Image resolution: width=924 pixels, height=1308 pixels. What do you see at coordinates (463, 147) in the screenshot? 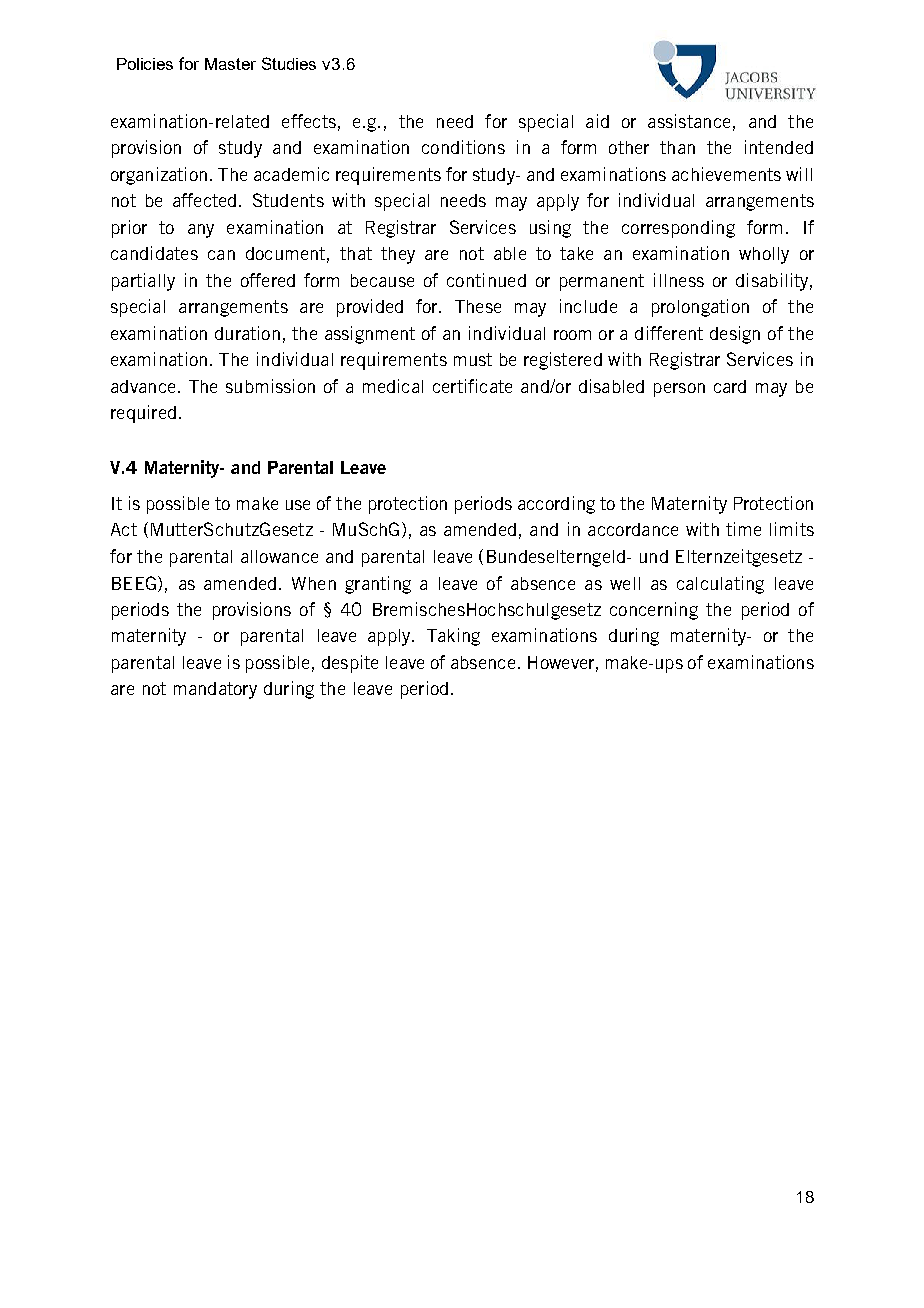
I see `conditions` at bounding box center [463, 147].
